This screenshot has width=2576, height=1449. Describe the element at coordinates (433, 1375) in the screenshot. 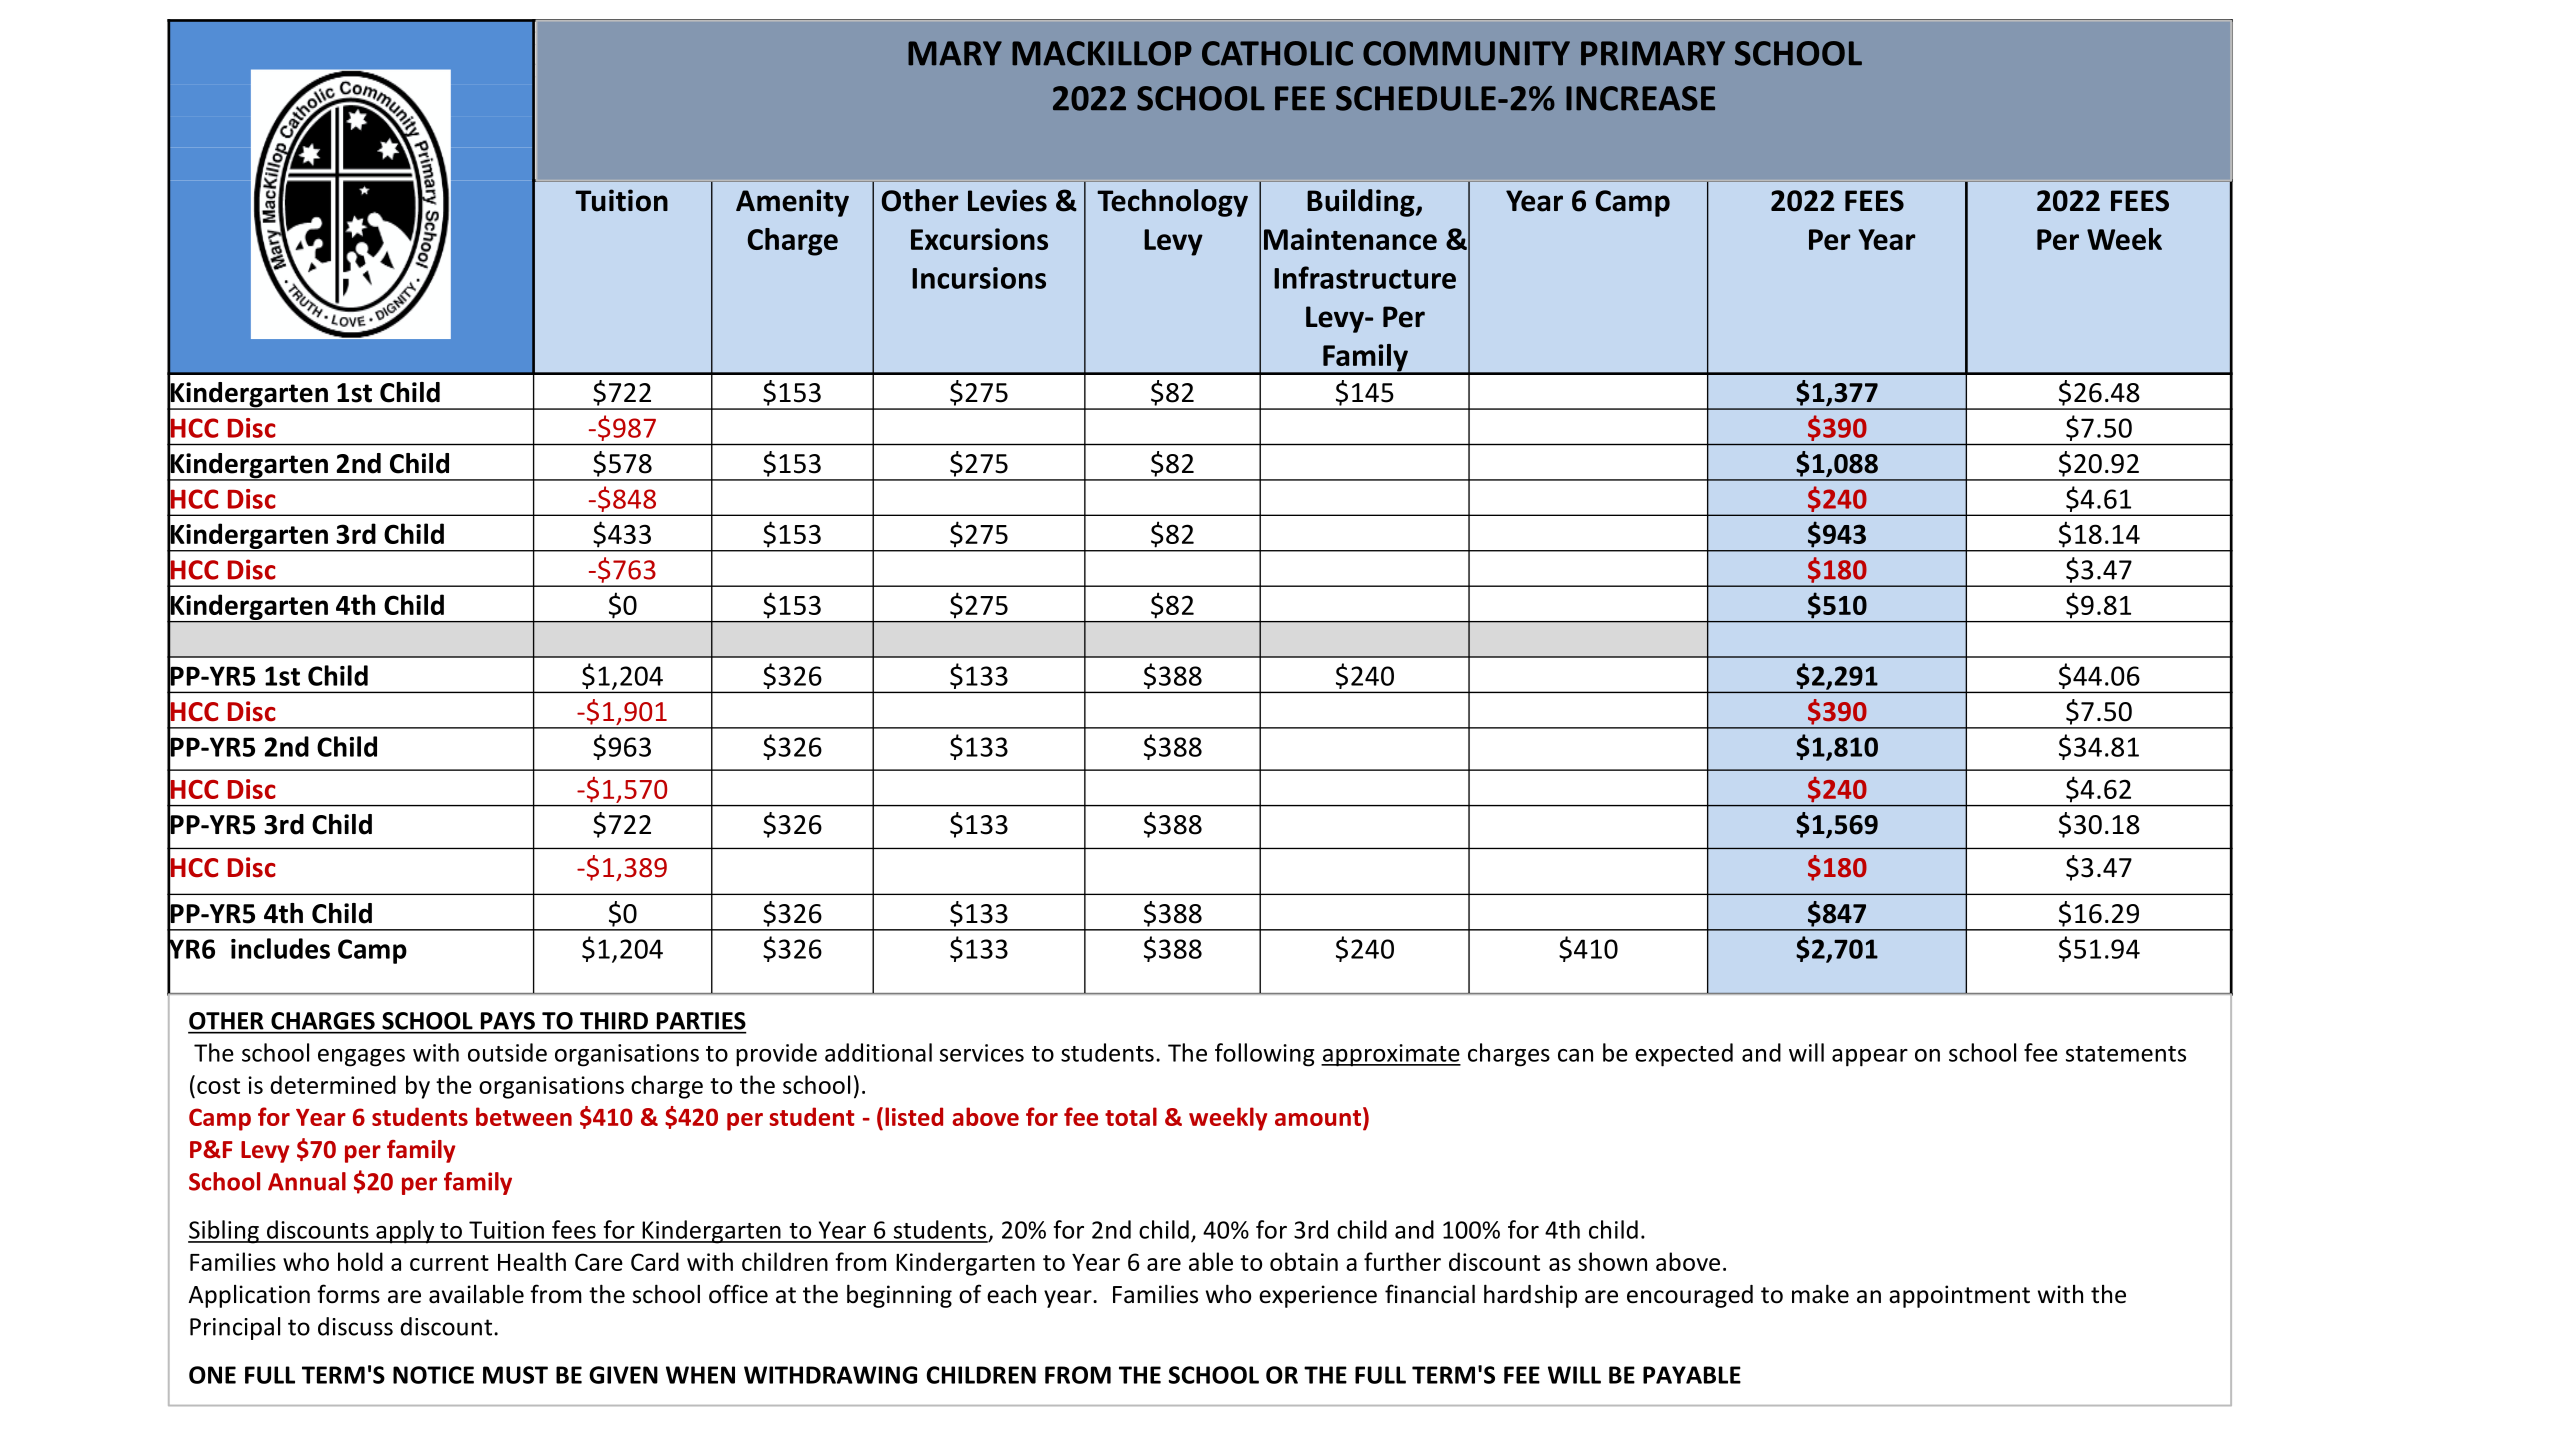

I see `NOTICE` at that location.
